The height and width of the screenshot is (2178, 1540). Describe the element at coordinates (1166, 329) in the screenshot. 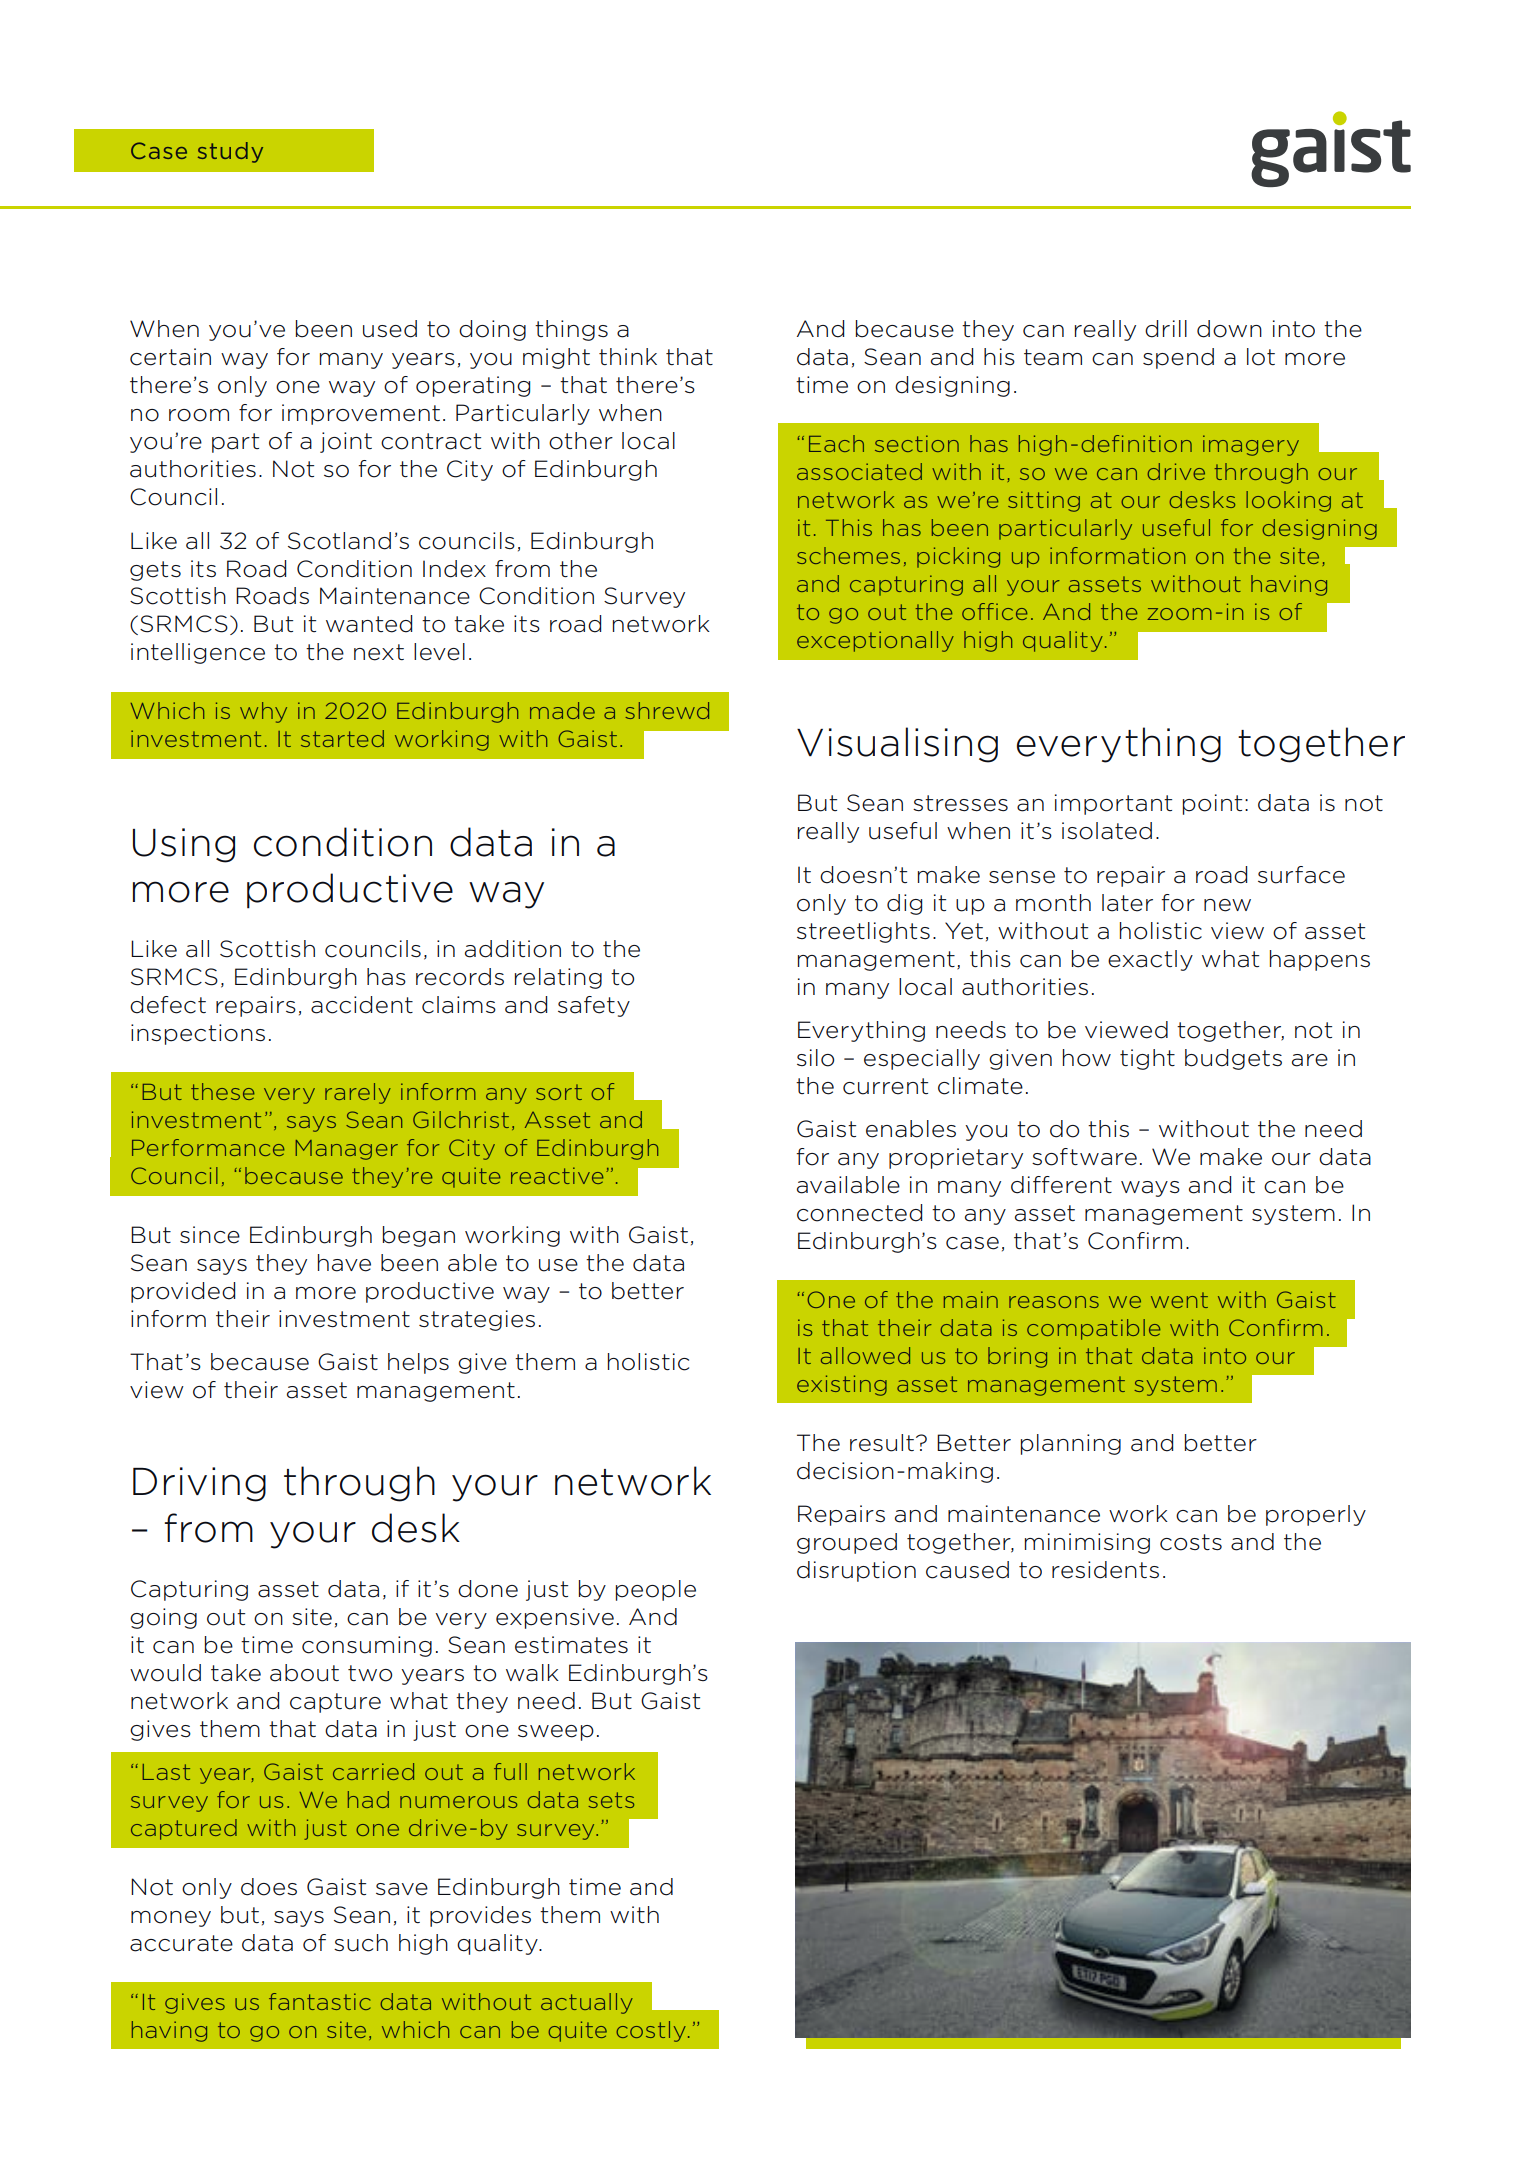

I see `drill` at that location.
